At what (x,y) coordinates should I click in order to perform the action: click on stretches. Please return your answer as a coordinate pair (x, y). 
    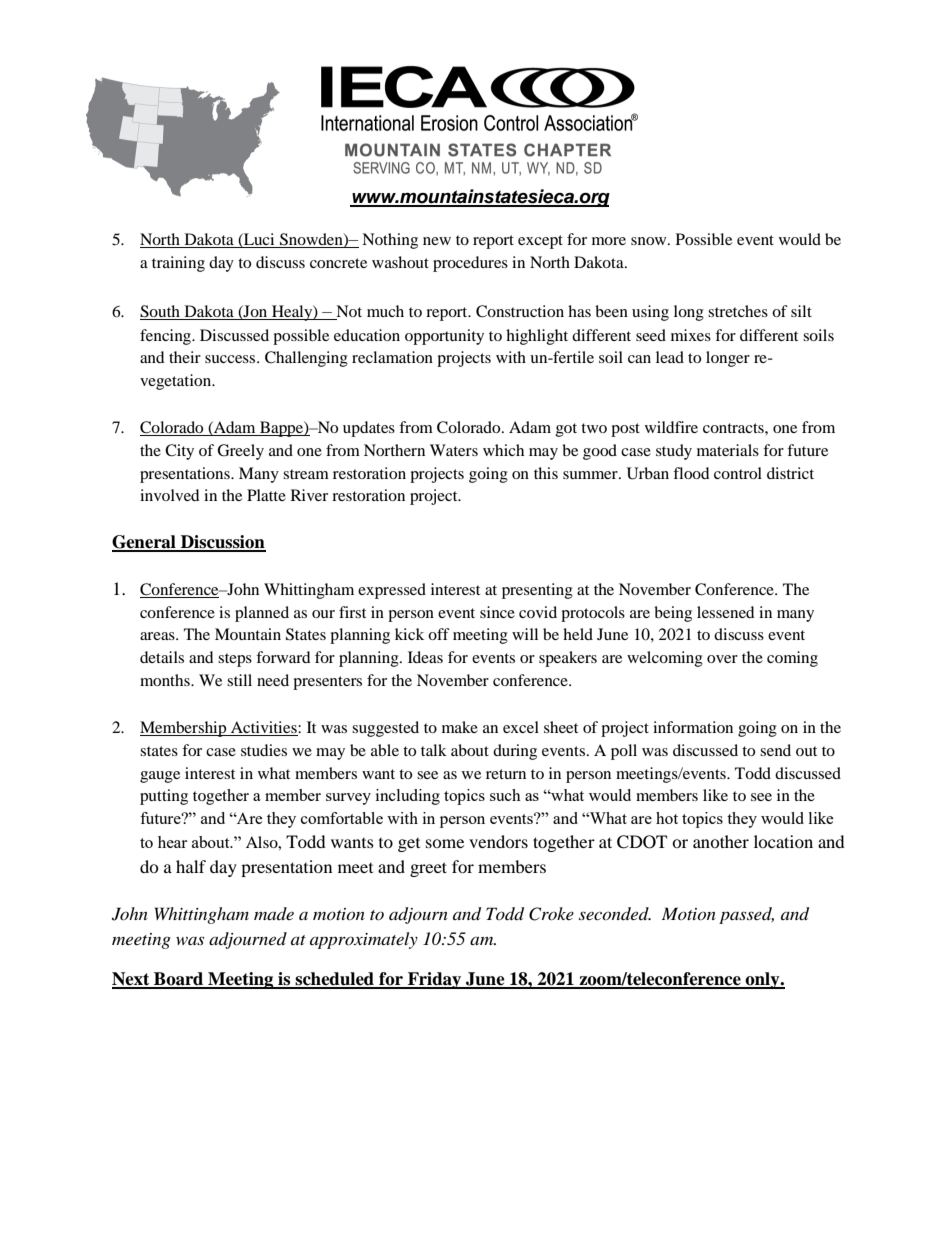
    Looking at the image, I should click on (738, 311).
